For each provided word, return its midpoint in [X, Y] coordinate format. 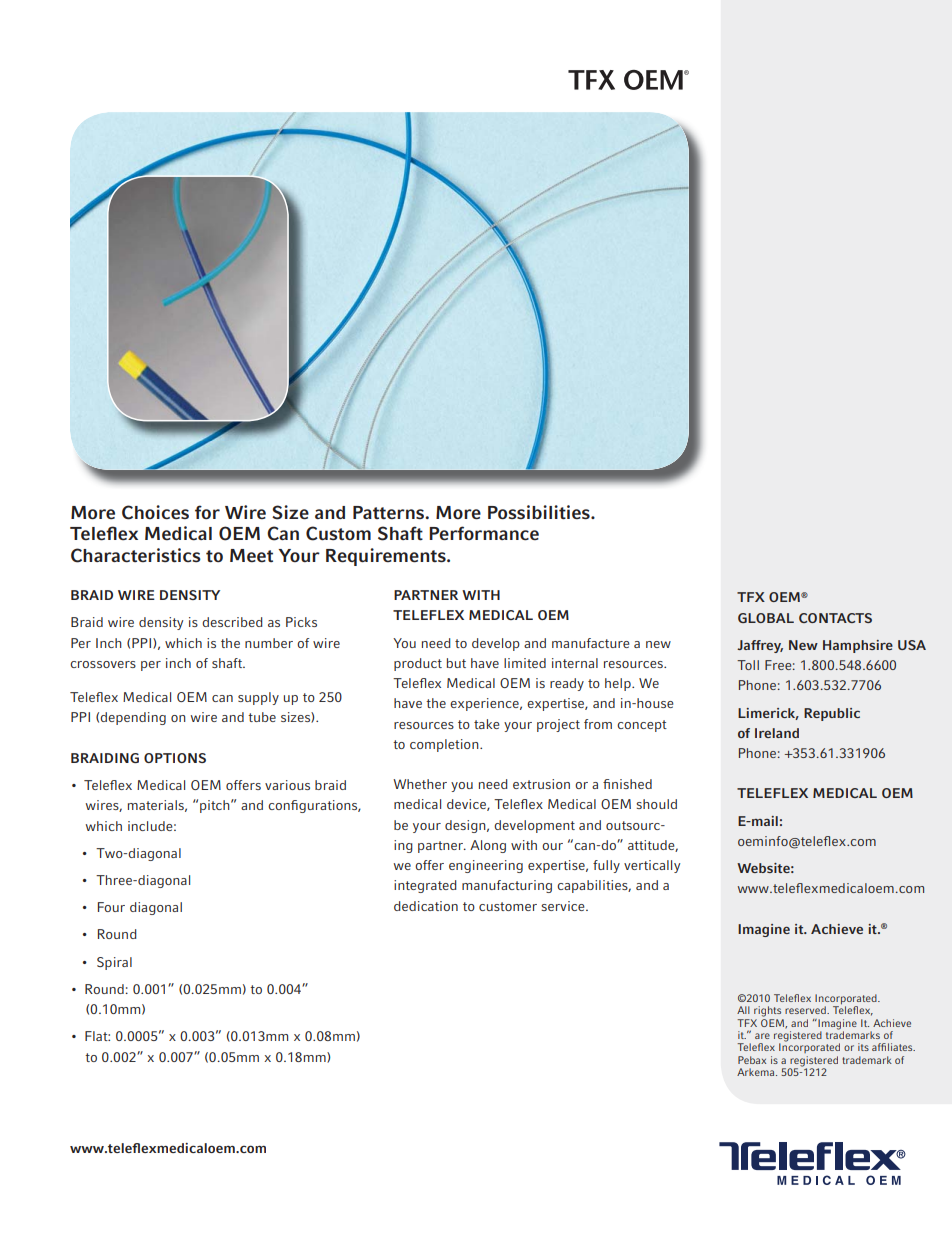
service [564, 906]
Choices [155, 512]
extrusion [541, 784]
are [762, 1036]
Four [111, 907]
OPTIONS [175, 758]
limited [525, 663]
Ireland [777, 733]
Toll [748, 665]
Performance [484, 533]
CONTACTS [835, 618]
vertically [652, 866]
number [269, 643]
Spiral [114, 963]
